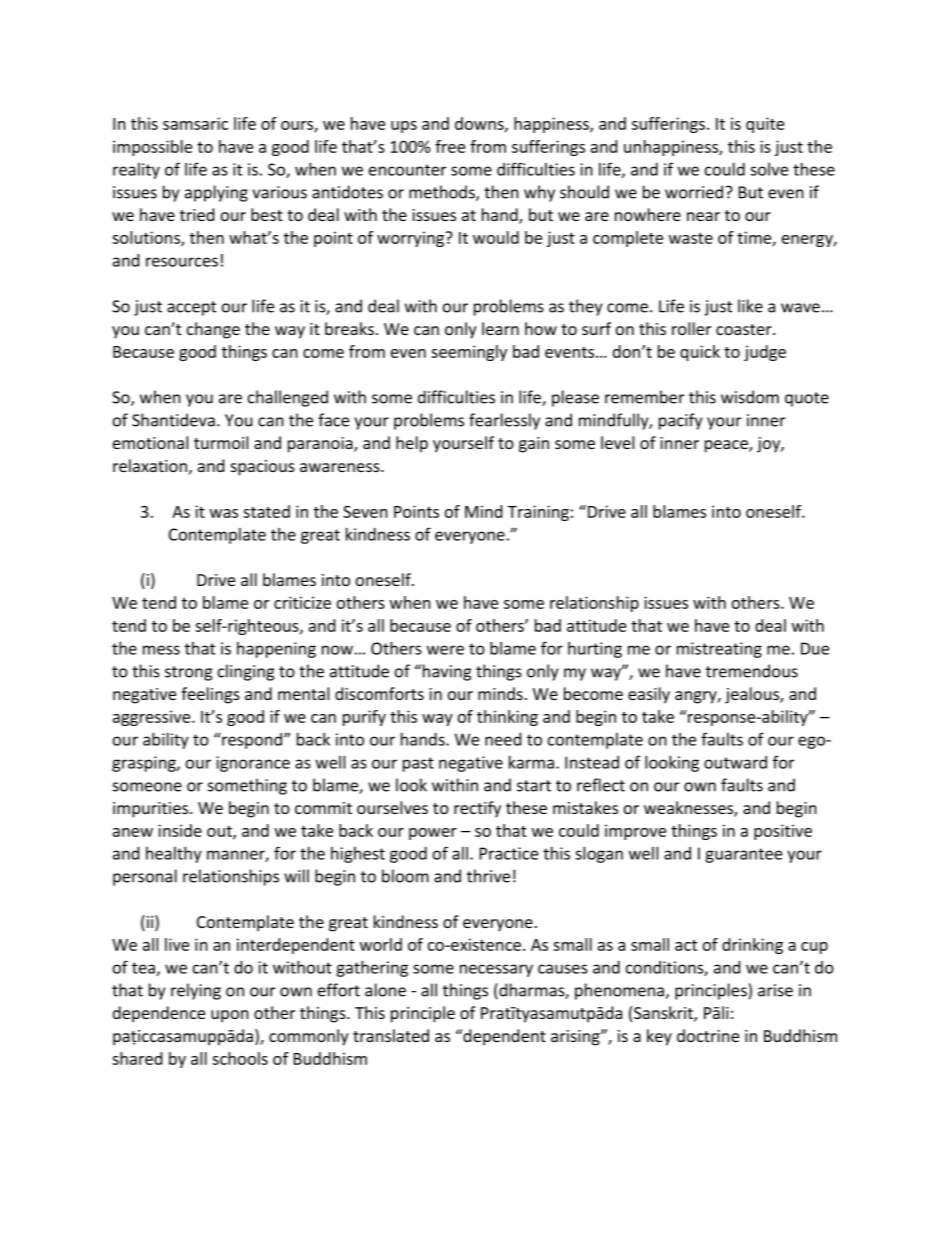 The height and width of the screenshot is (1233, 952). I want to click on solve, so click(769, 169).
